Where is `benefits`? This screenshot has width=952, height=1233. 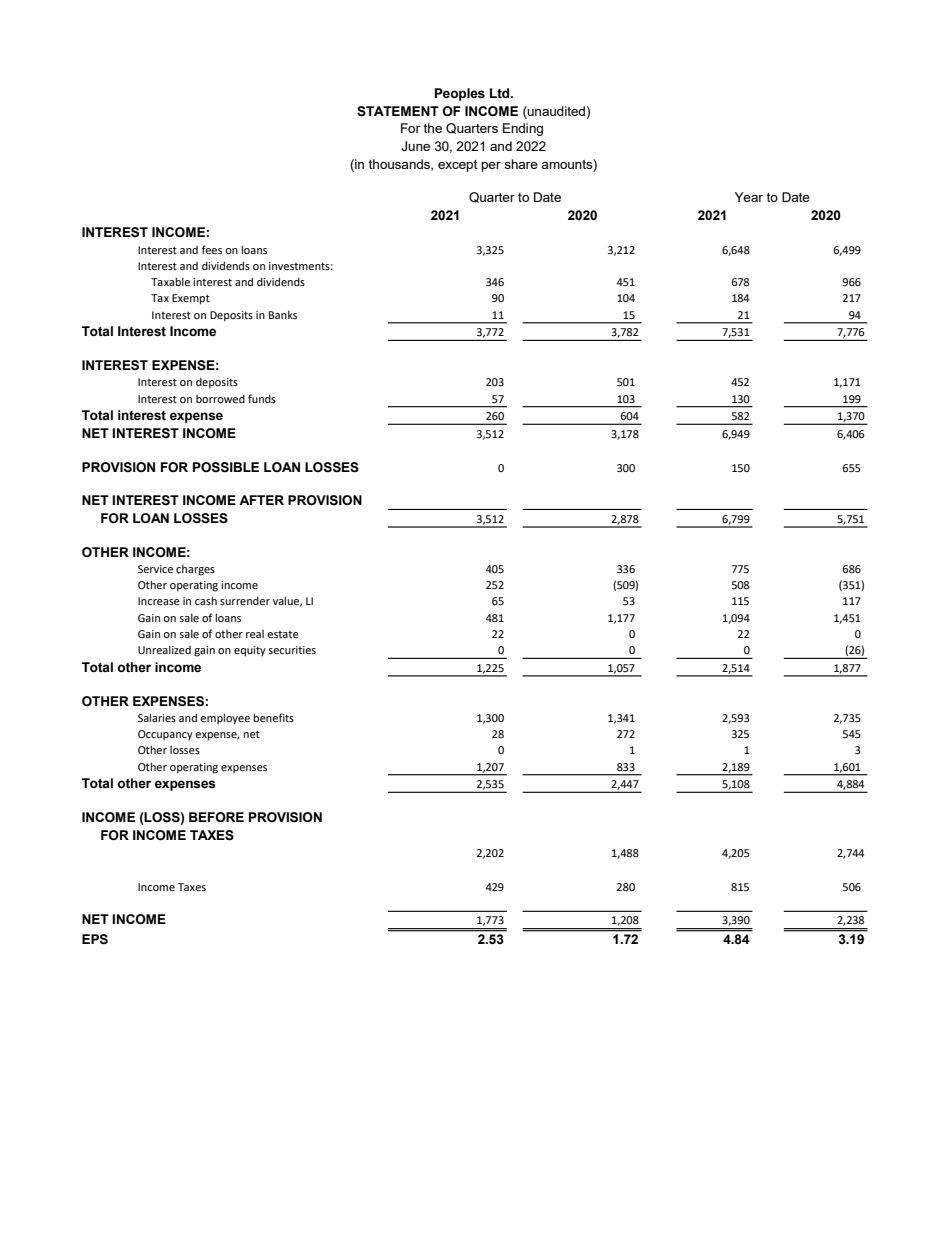 benefits is located at coordinates (273, 717).
